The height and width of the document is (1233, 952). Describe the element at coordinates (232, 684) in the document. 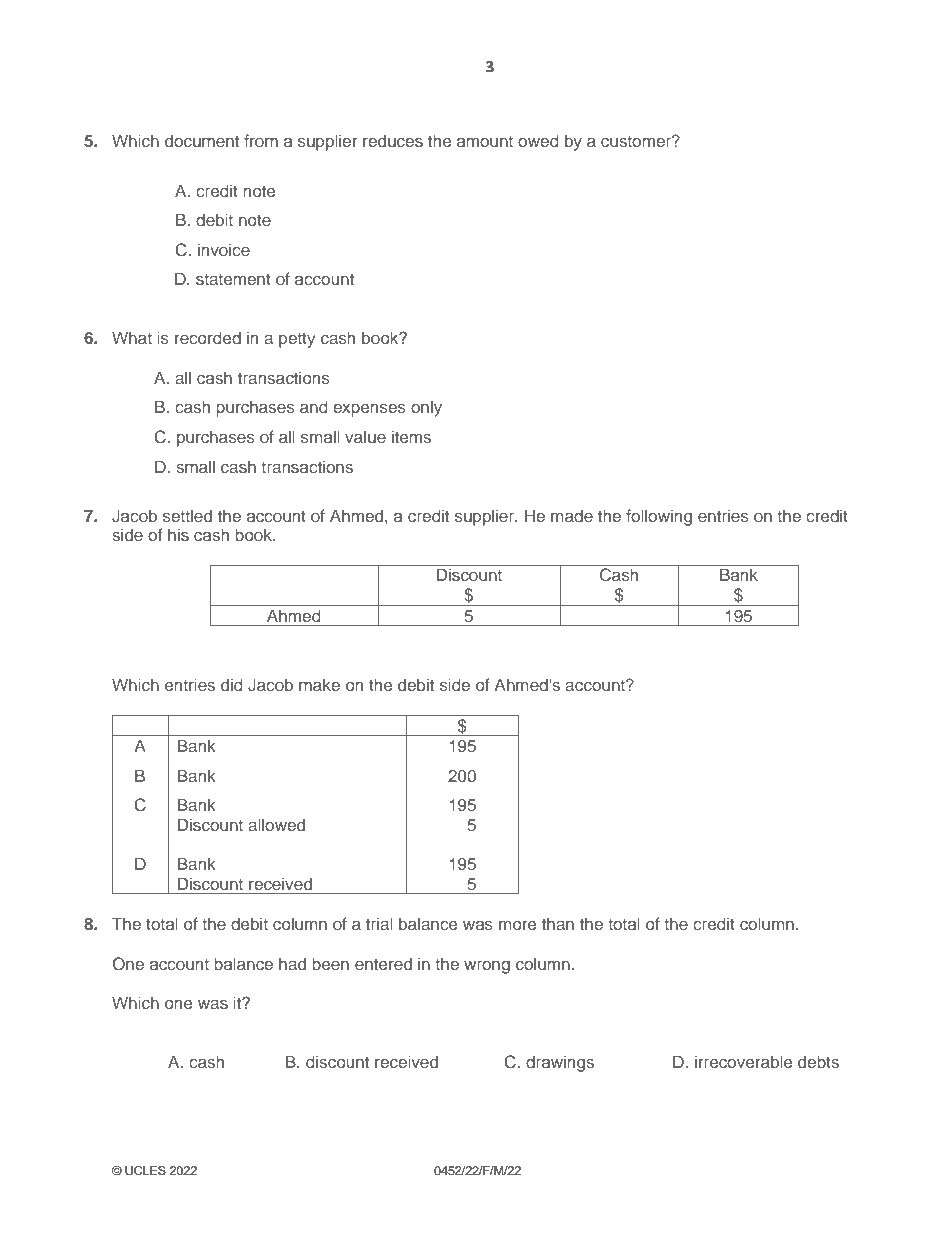

I see `did` at that location.
